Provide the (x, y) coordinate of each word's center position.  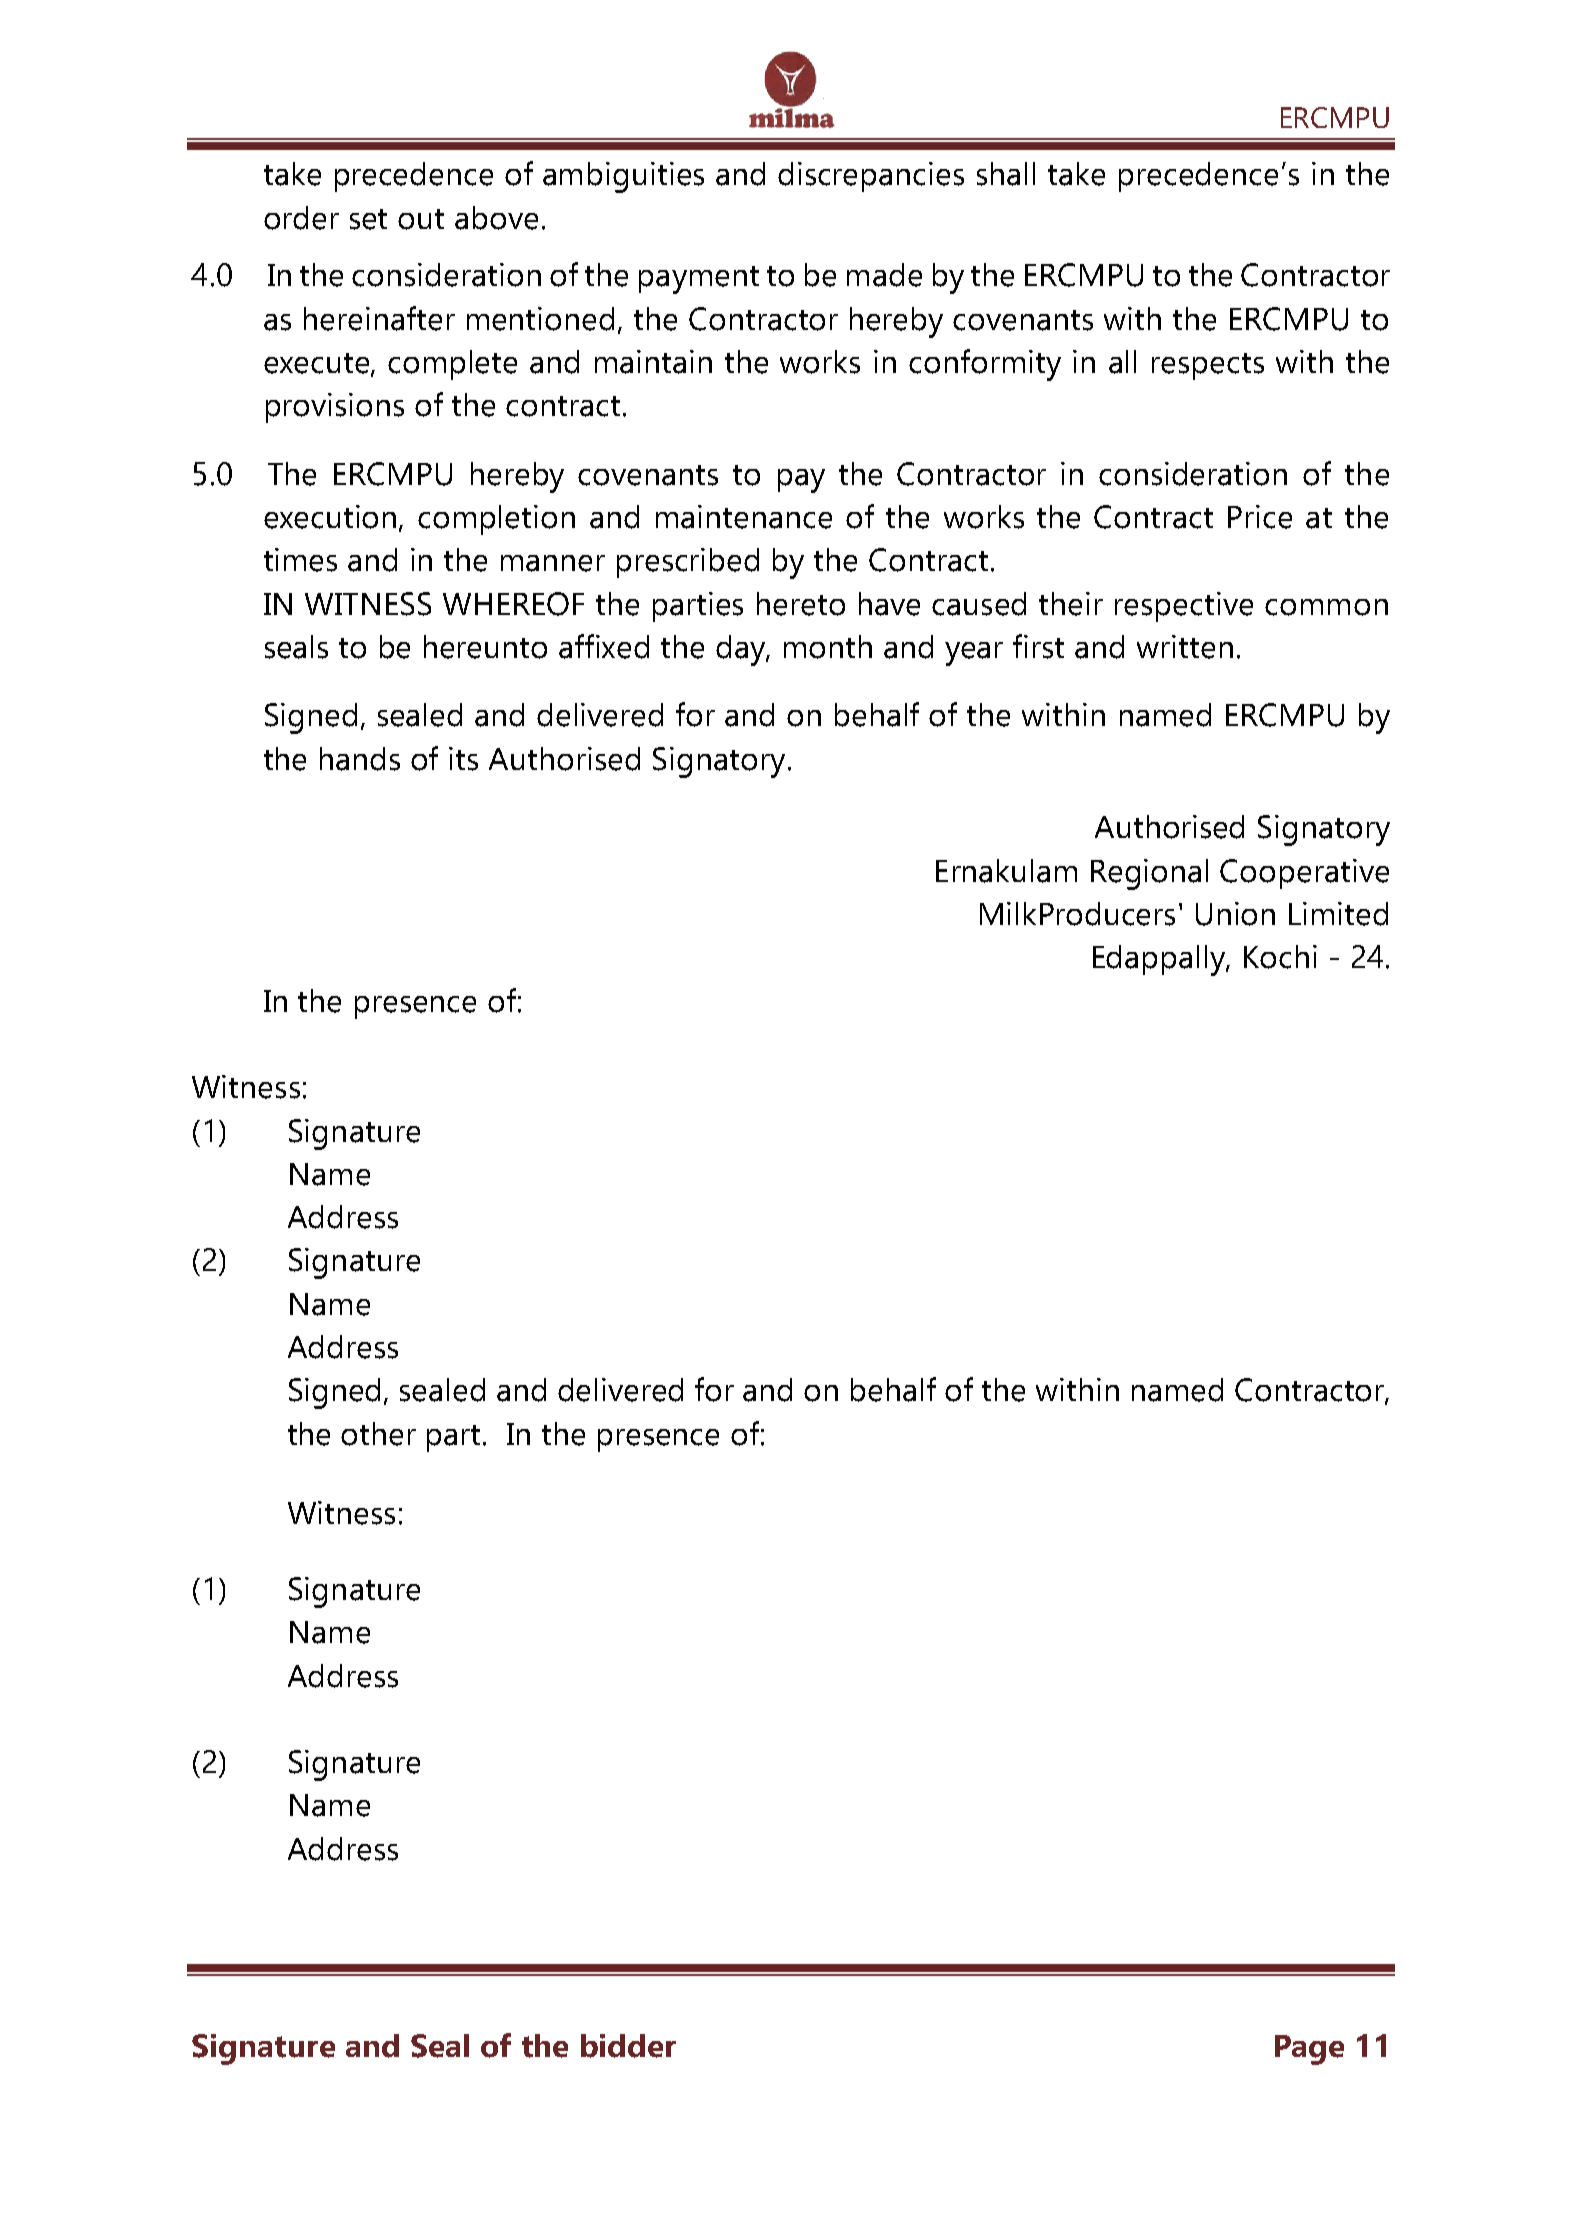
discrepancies (871, 177)
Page (1309, 2050)
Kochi (1280, 957)
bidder (628, 2046)
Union (1235, 914)
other (378, 1434)
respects (1208, 366)
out (421, 219)
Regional (1149, 874)
